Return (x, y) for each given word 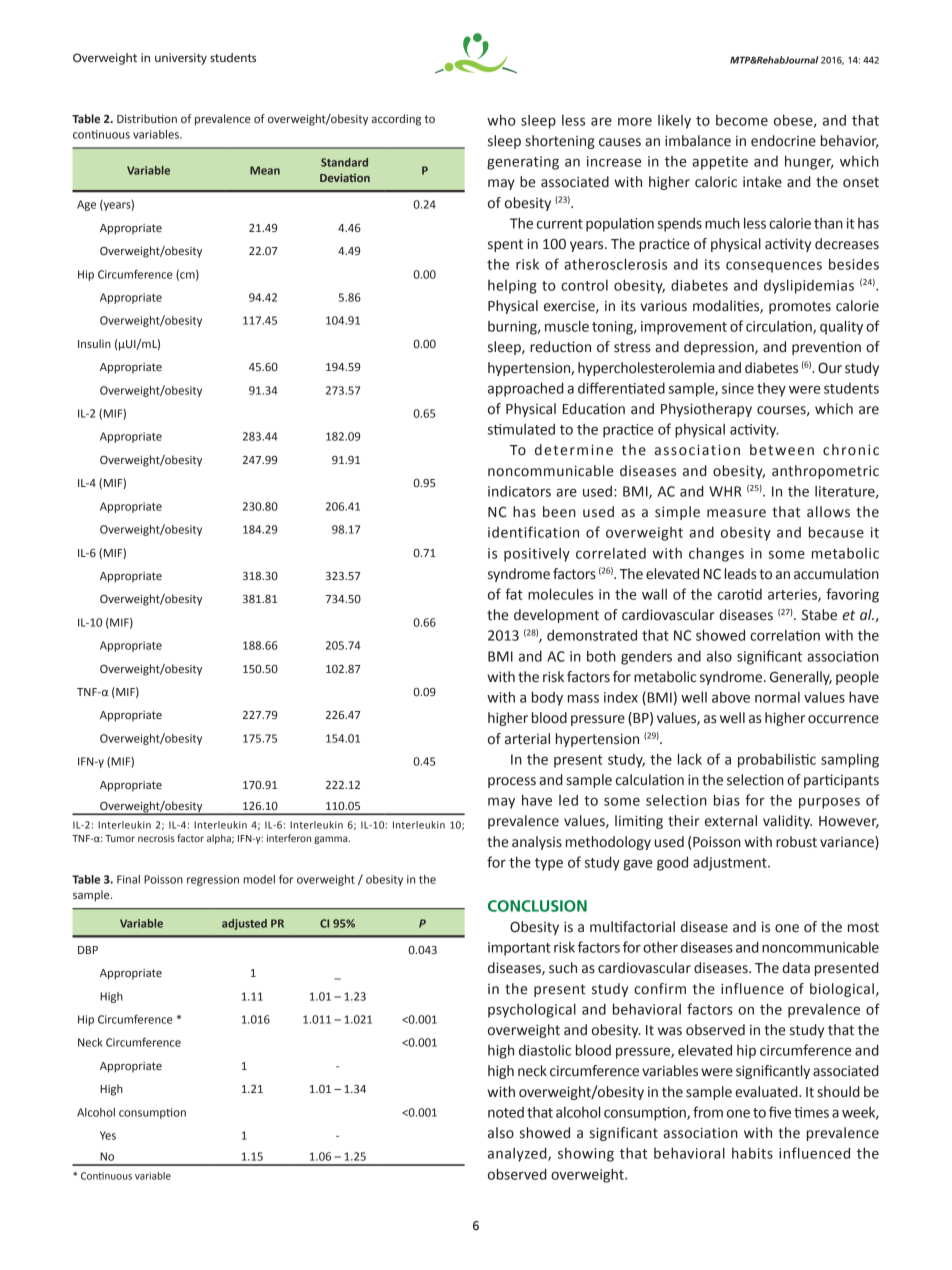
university (181, 59)
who (501, 120)
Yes (108, 1135)
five (780, 1112)
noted (506, 1112)
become (742, 120)
